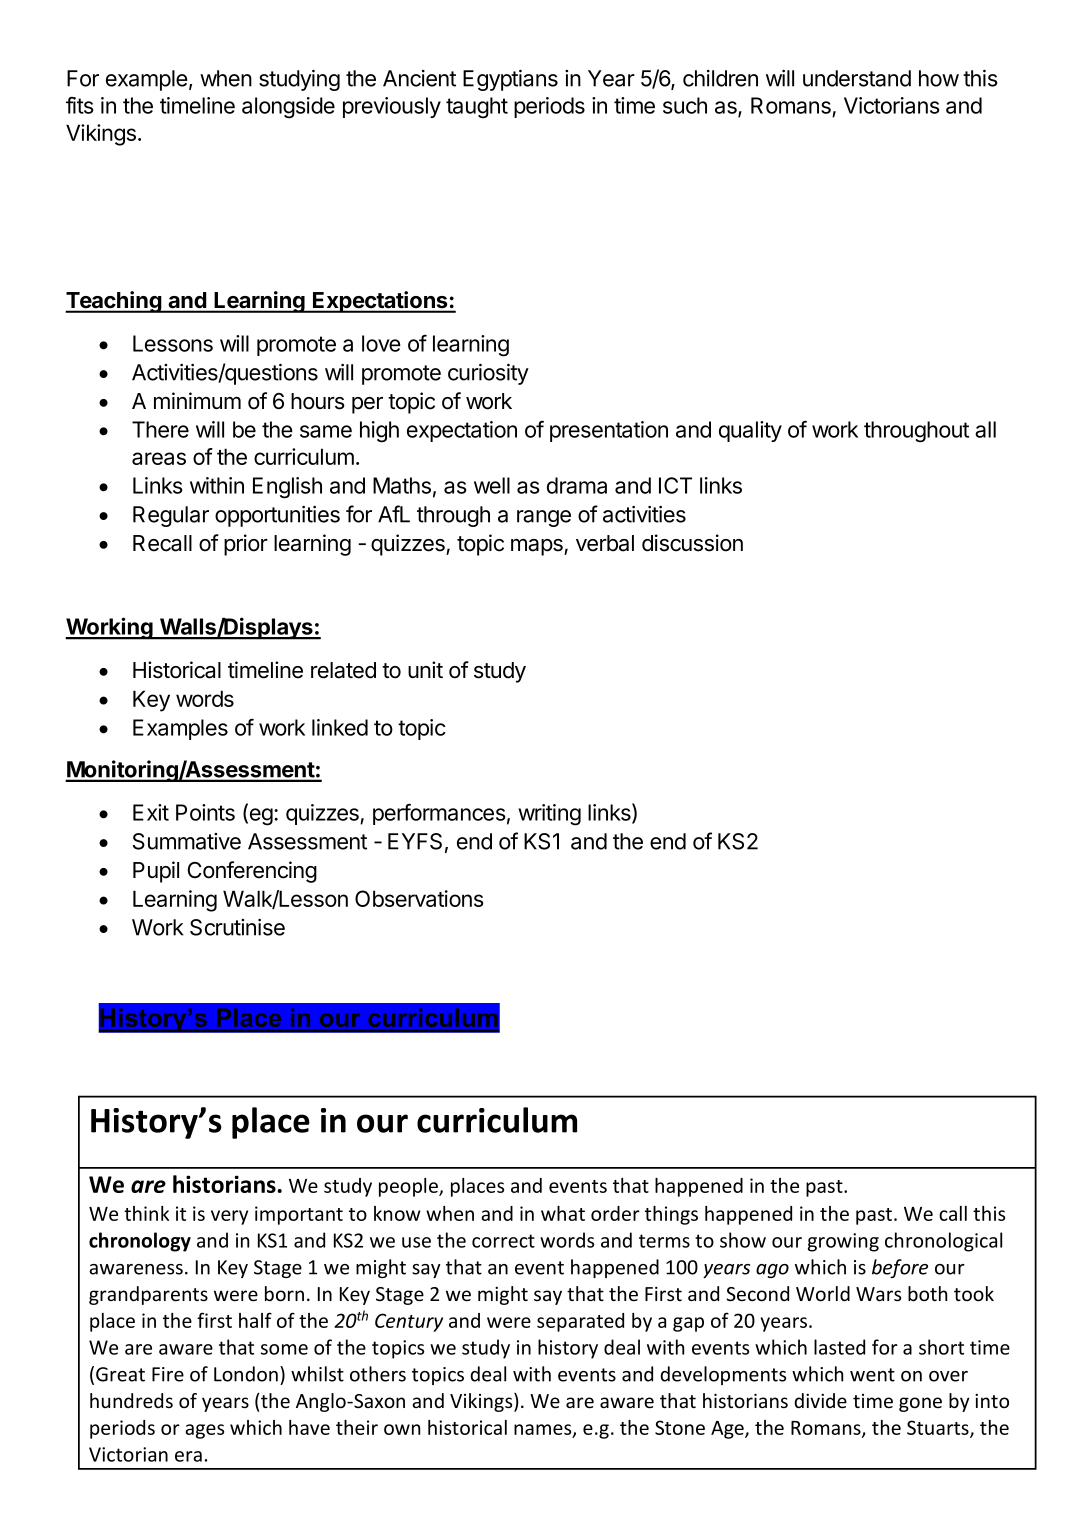 This page has height=1539, width=1088. What do you see at coordinates (549, 815) in the page?
I see `writing` at bounding box center [549, 815].
